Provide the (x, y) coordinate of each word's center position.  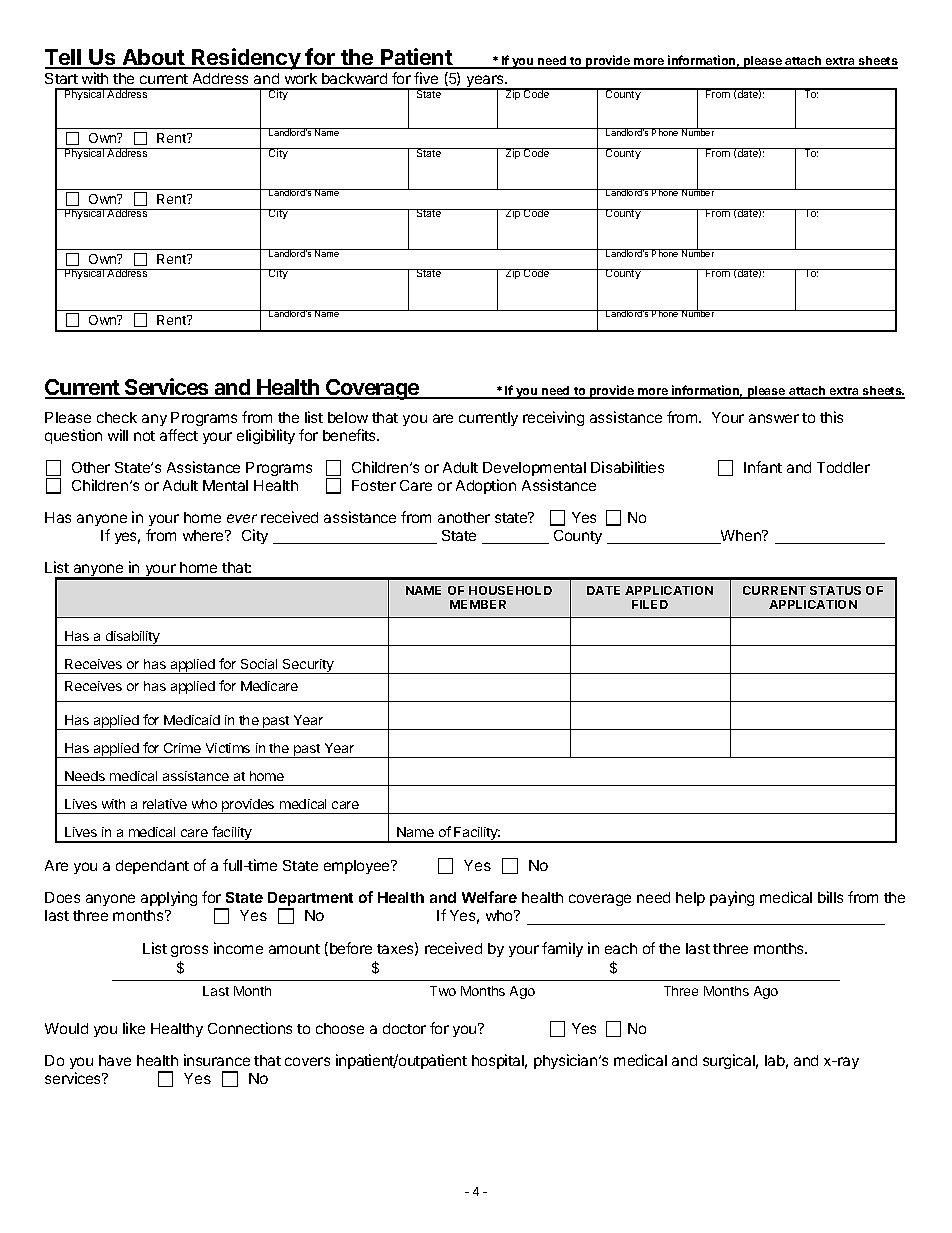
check (117, 417)
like (134, 1028)
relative (165, 804)
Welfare (489, 897)
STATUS (835, 590)
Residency (246, 59)
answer (774, 418)
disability (133, 638)
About (154, 58)
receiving (553, 418)
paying (732, 898)
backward (354, 78)
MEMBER (478, 604)
